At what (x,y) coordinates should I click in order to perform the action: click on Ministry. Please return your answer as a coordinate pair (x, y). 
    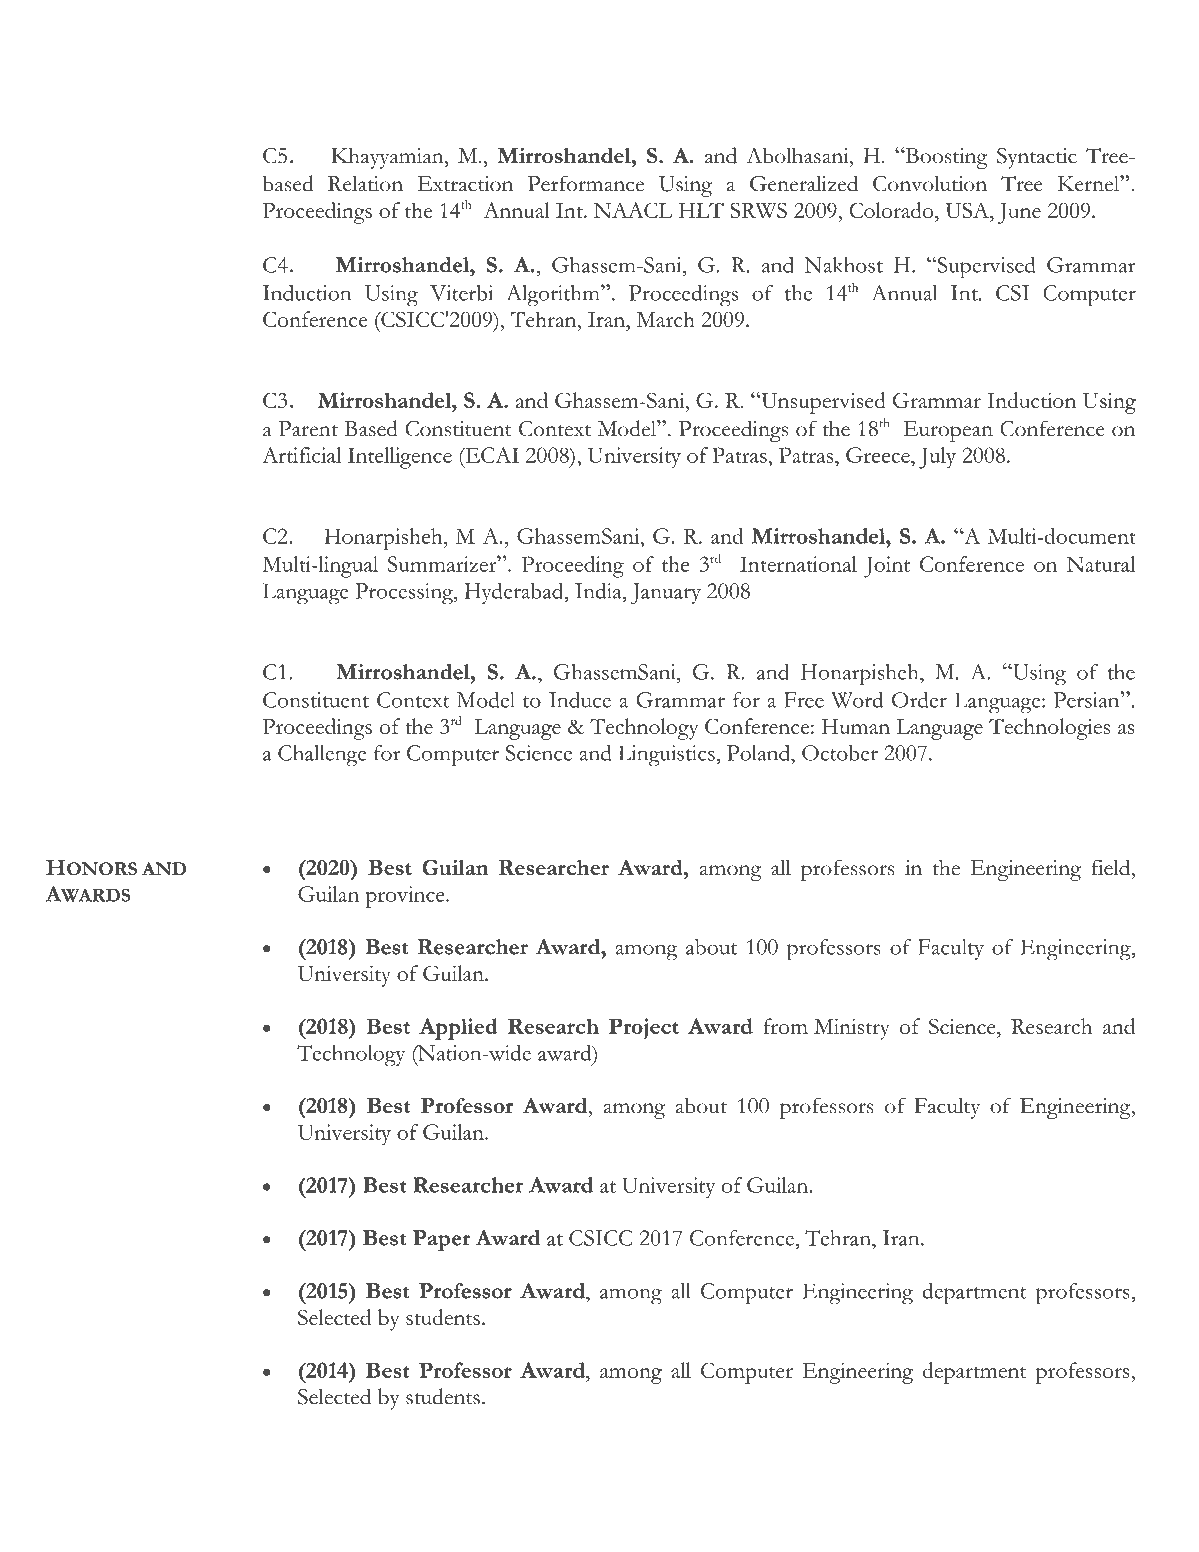
    Looking at the image, I should click on (852, 1029).
